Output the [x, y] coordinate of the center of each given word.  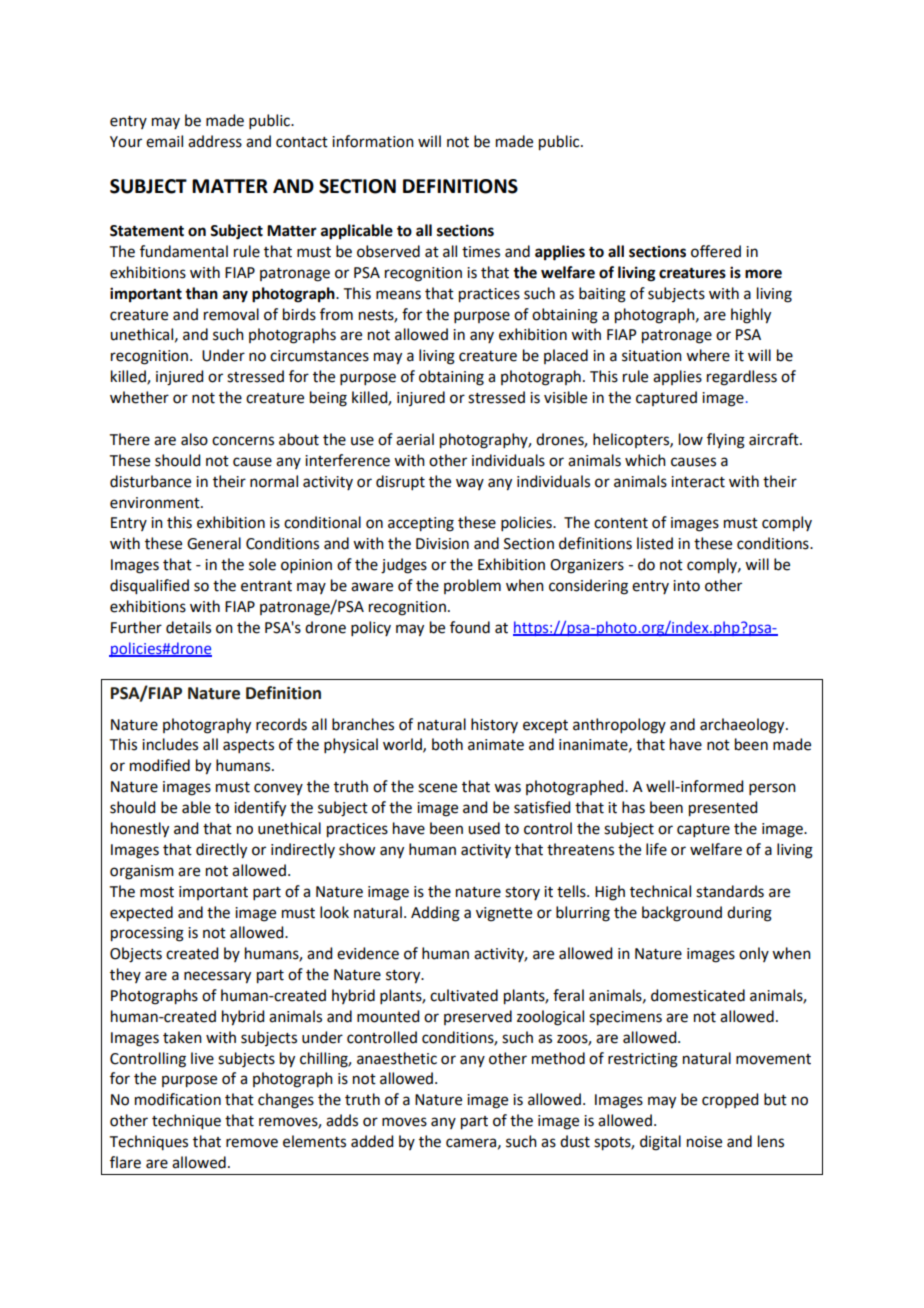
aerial [415, 439]
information [373, 141]
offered [716, 251]
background [682, 914]
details [188, 627]
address [215, 141]
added [372, 1141]
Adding [435, 914]
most [157, 892]
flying [726, 441]
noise [704, 1142]
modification [178, 1099]
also [194, 439]
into [686, 586]
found [470, 627]
